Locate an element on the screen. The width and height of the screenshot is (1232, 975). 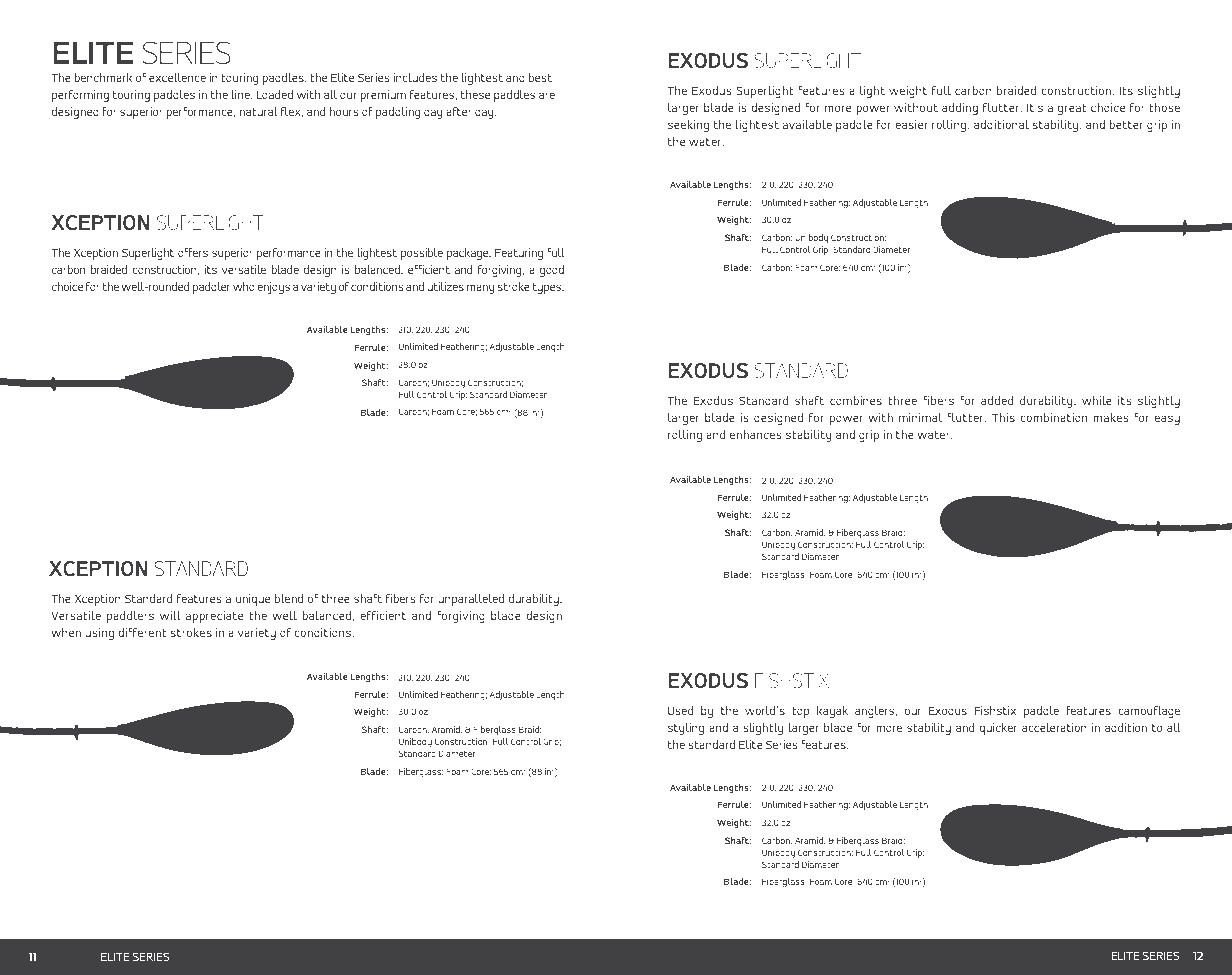
types is located at coordinates (548, 288).
